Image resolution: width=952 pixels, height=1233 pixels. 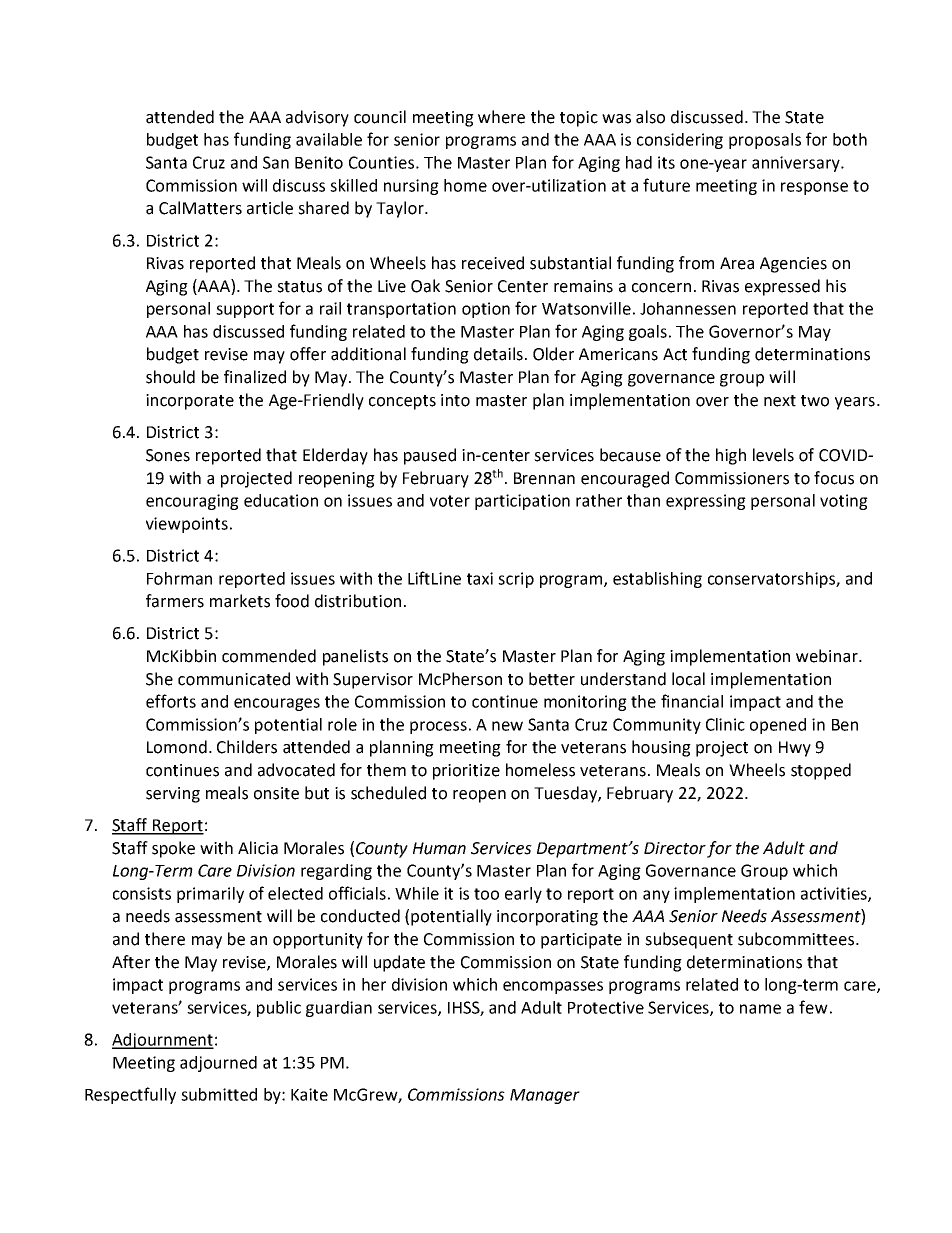 What do you see at coordinates (219, 1094) in the document?
I see `submitted` at bounding box center [219, 1094].
